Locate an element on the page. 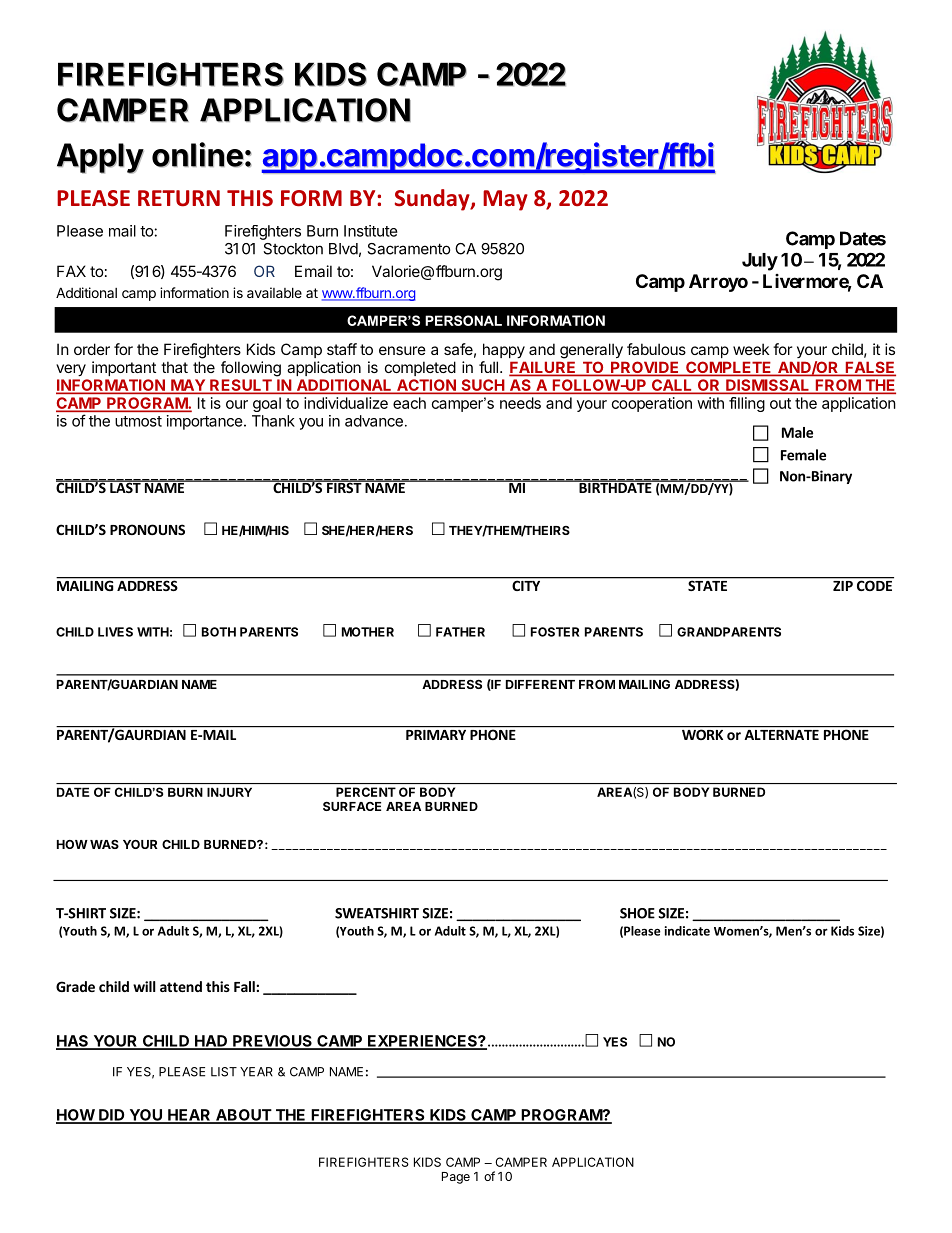 This image has width=952, height=1233. ZIP is located at coordinates (843, 586).
